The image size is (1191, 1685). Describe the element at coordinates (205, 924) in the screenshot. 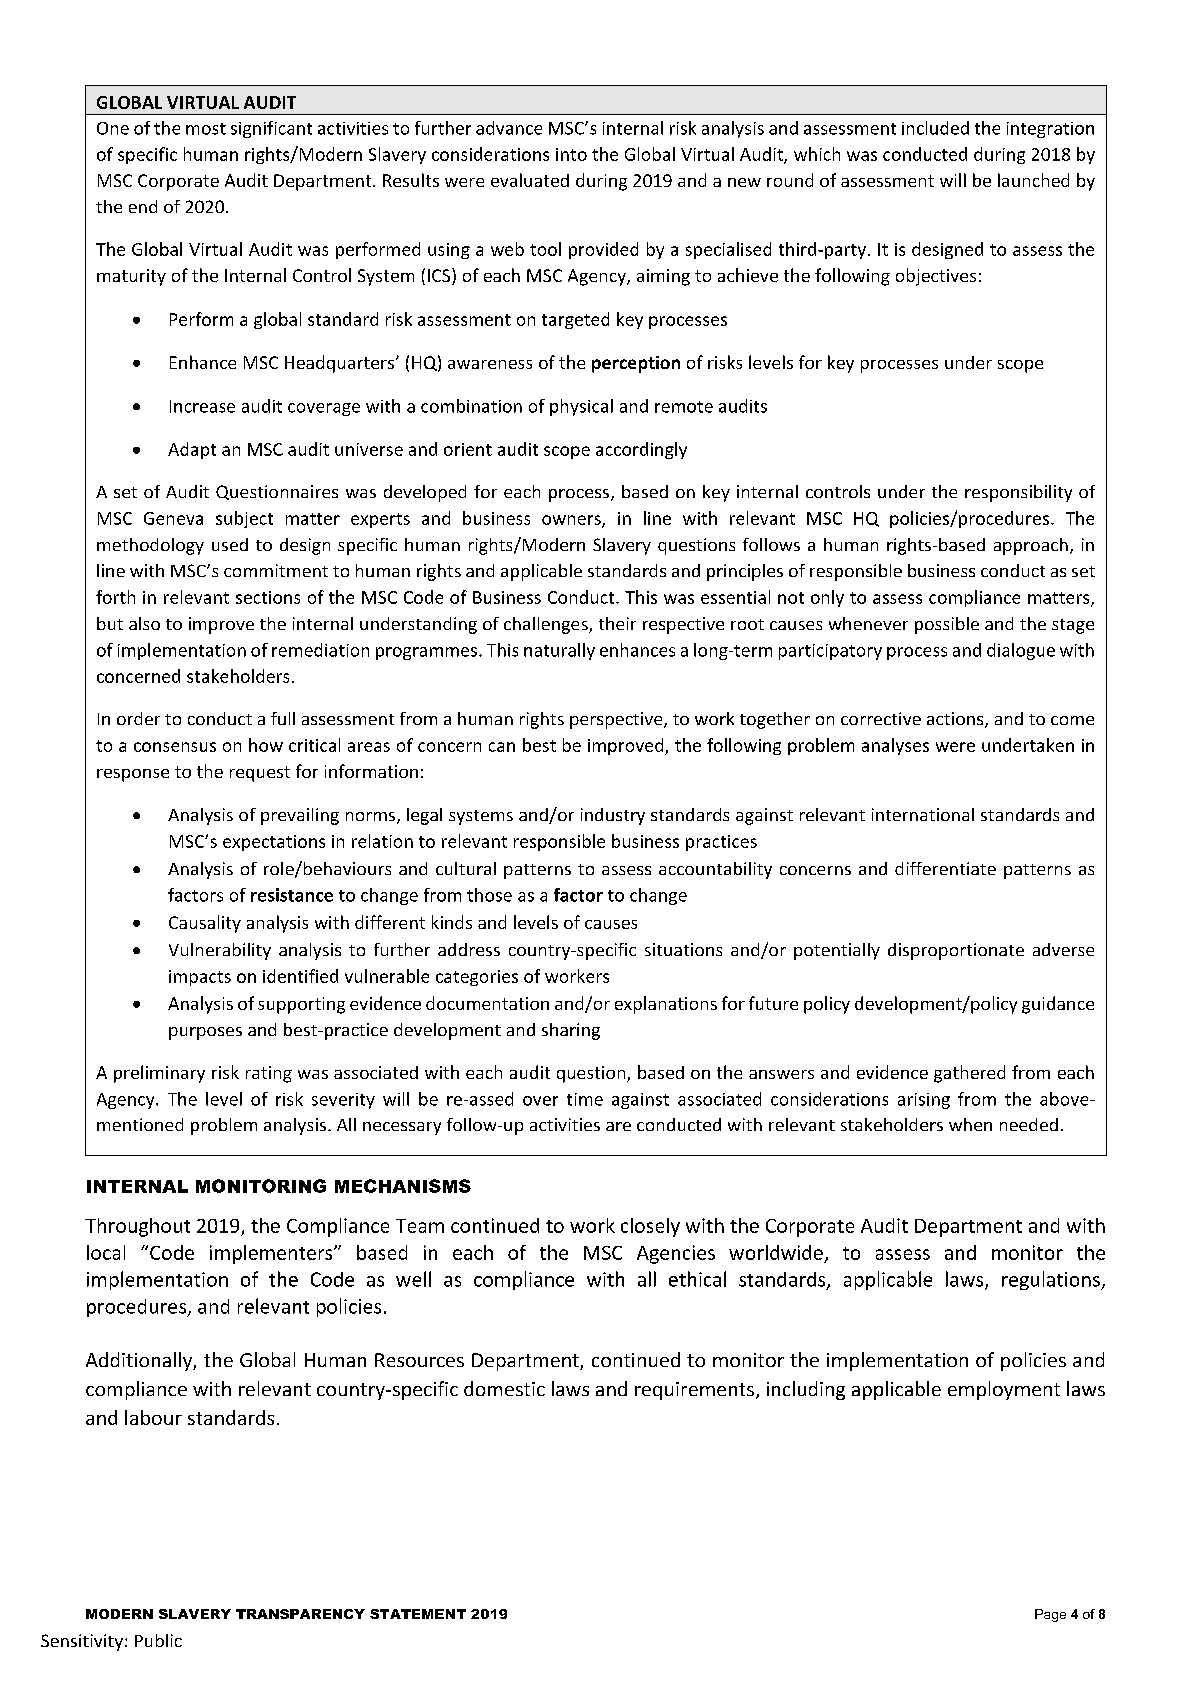

I see `Causality` at that location.
